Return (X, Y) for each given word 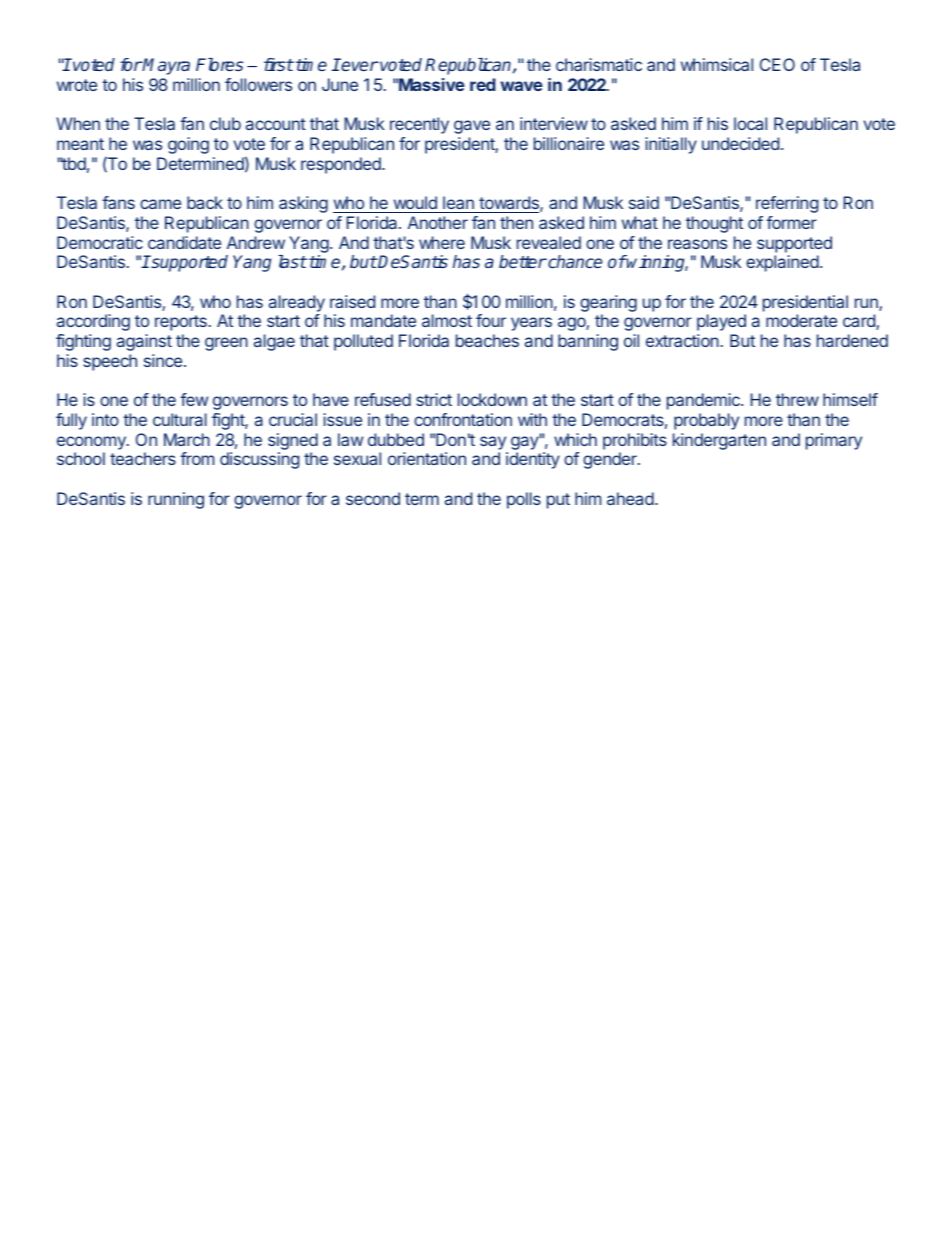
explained (782, 263)
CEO (777, 64)
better (523, 261)
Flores (219, 64)
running (176, 500)
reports (181, 323)
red (483, 84)
